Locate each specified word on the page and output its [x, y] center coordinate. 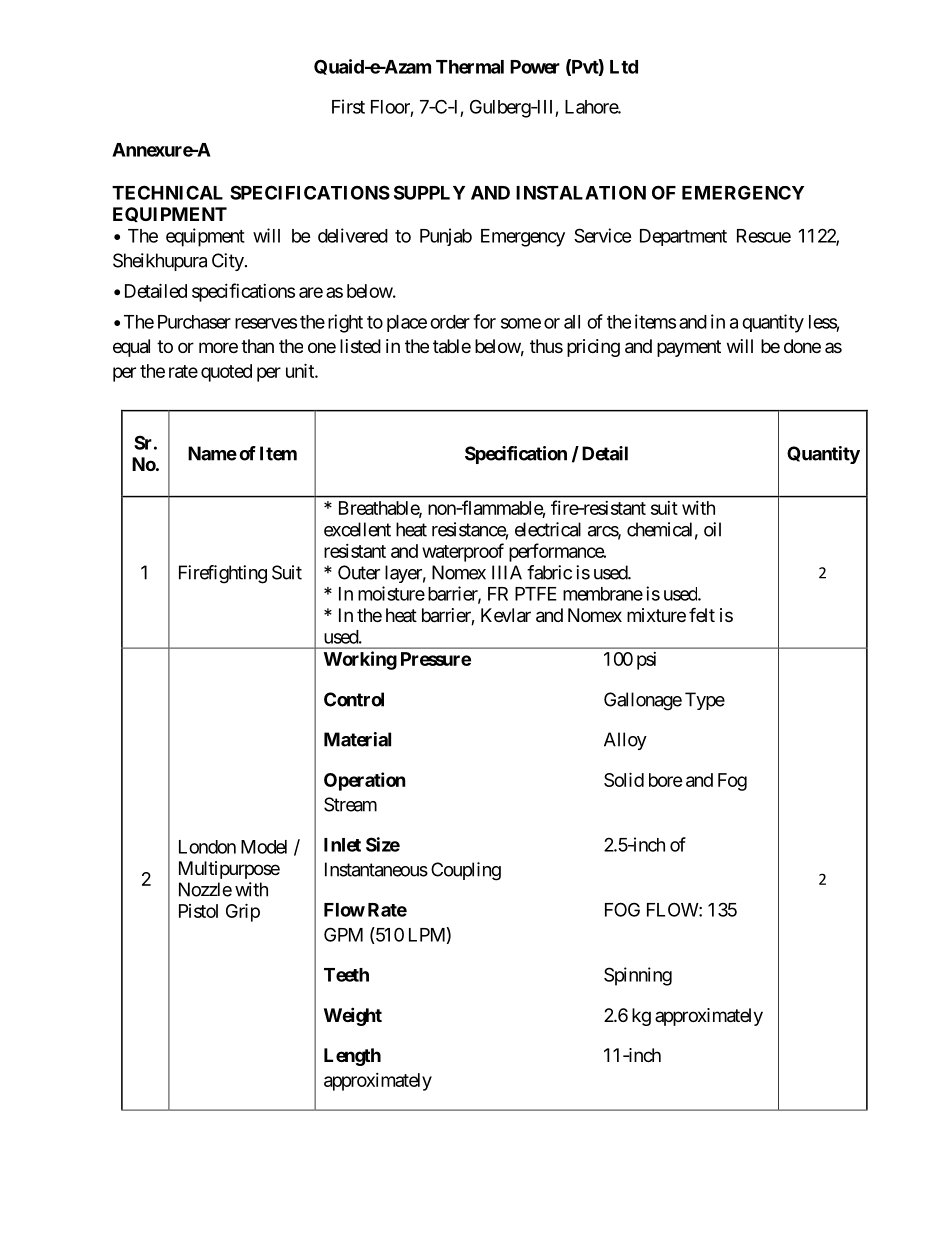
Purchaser [194, 322]
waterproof [463, 552]
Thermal [470, 67]
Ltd [624, 67]
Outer [359, 572]
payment [689, 348]
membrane [603, 594]
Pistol [198, 911]
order [450, 322]
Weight [353, 1016]
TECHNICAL [167, 192]
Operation [365, 781]
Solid [624, 779]
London [207, 847]
